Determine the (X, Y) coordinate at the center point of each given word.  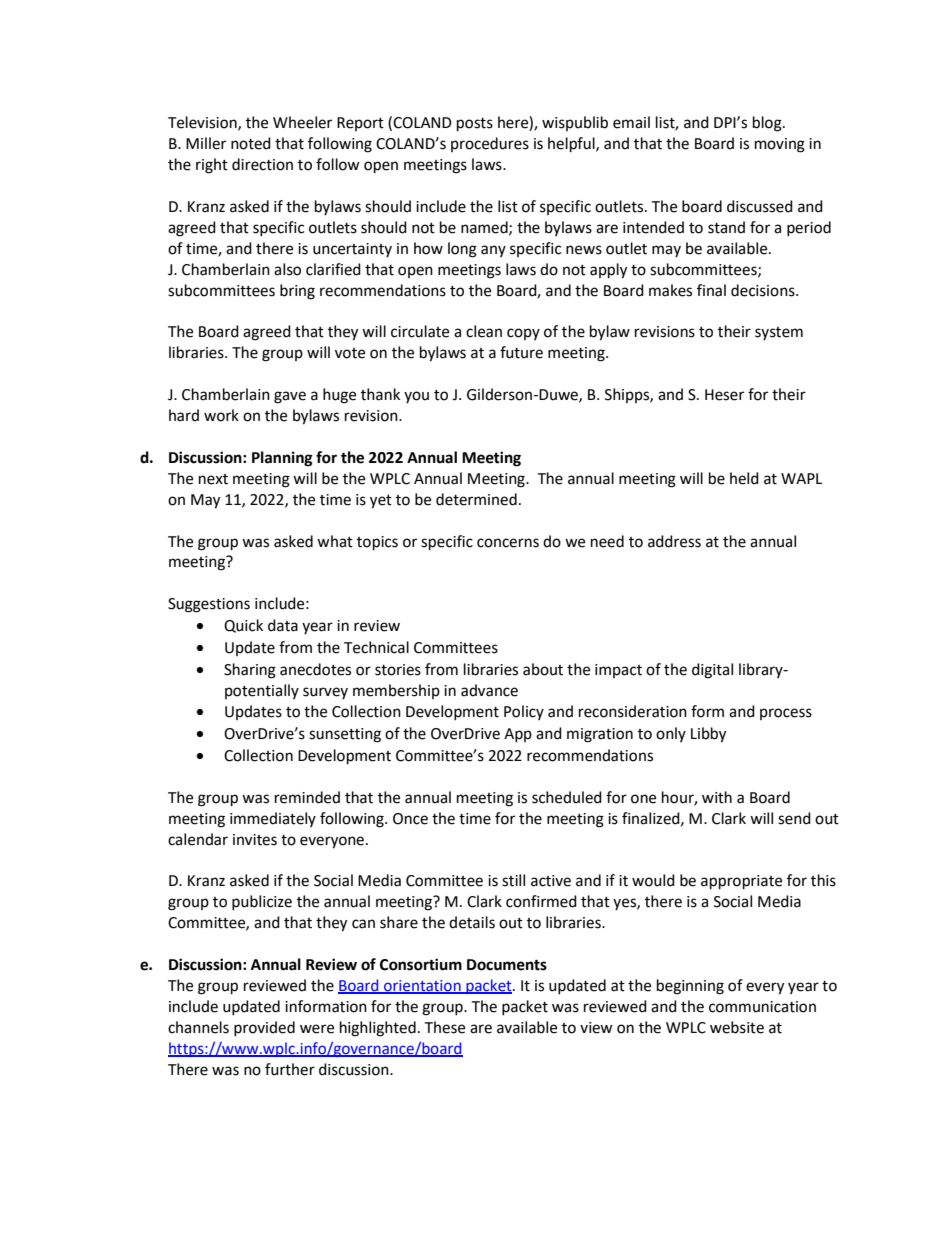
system (779, 333)
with (717, 797)
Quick (243, 626)
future (521, 352)
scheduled (567, 797)
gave (290, 397)
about (543, 669)
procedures (490, 144)
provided (264, 1028)
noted (251, 143)
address (674, 541)
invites (255, 840)
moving (780, 145)
